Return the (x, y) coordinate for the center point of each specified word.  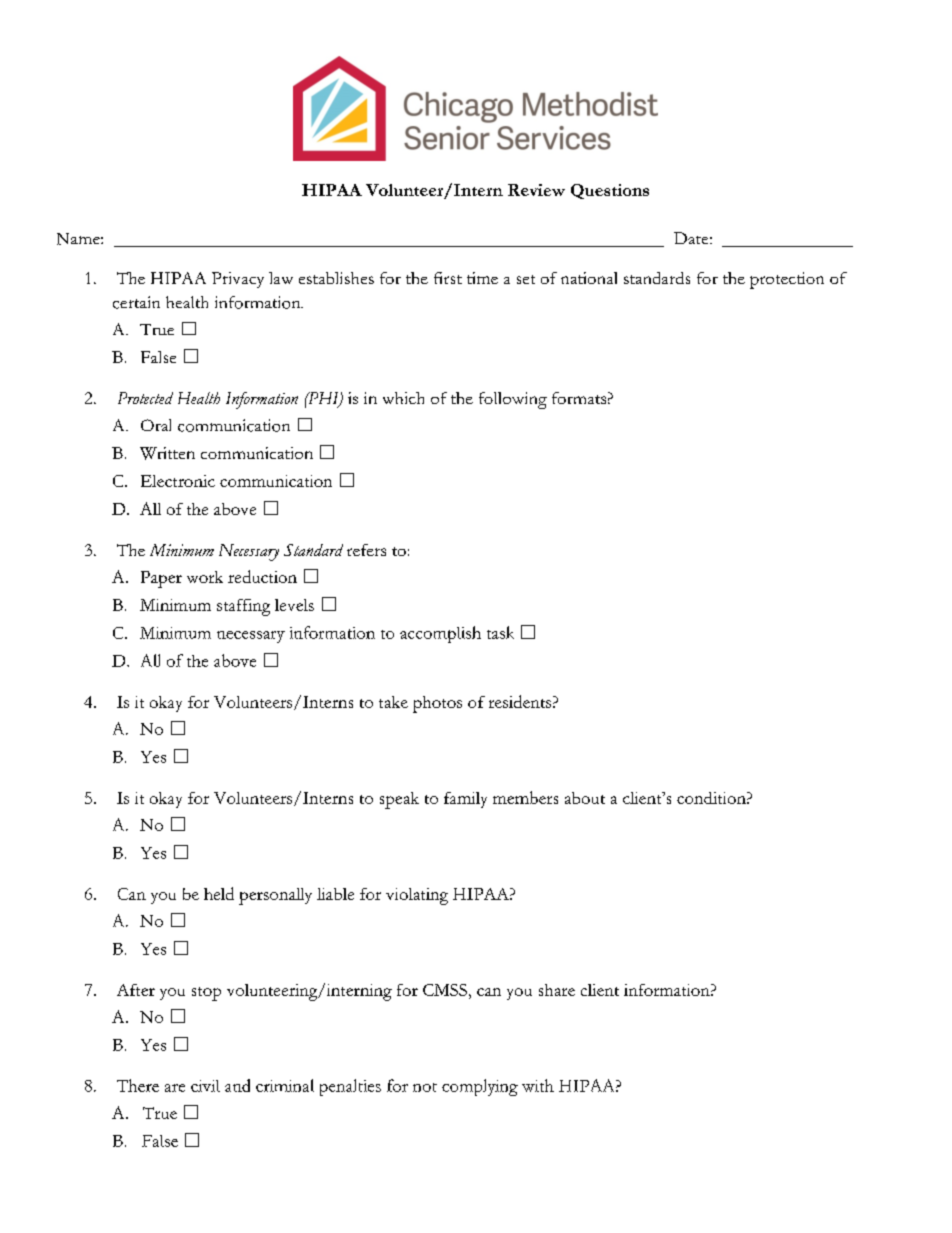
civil (205, 1086)
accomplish (440, 634)
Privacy (238, 280)
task (500, 632)
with (538, 1085)
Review (536, 190)
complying (480, 1087)
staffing (243, 607)
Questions (610, 191)
